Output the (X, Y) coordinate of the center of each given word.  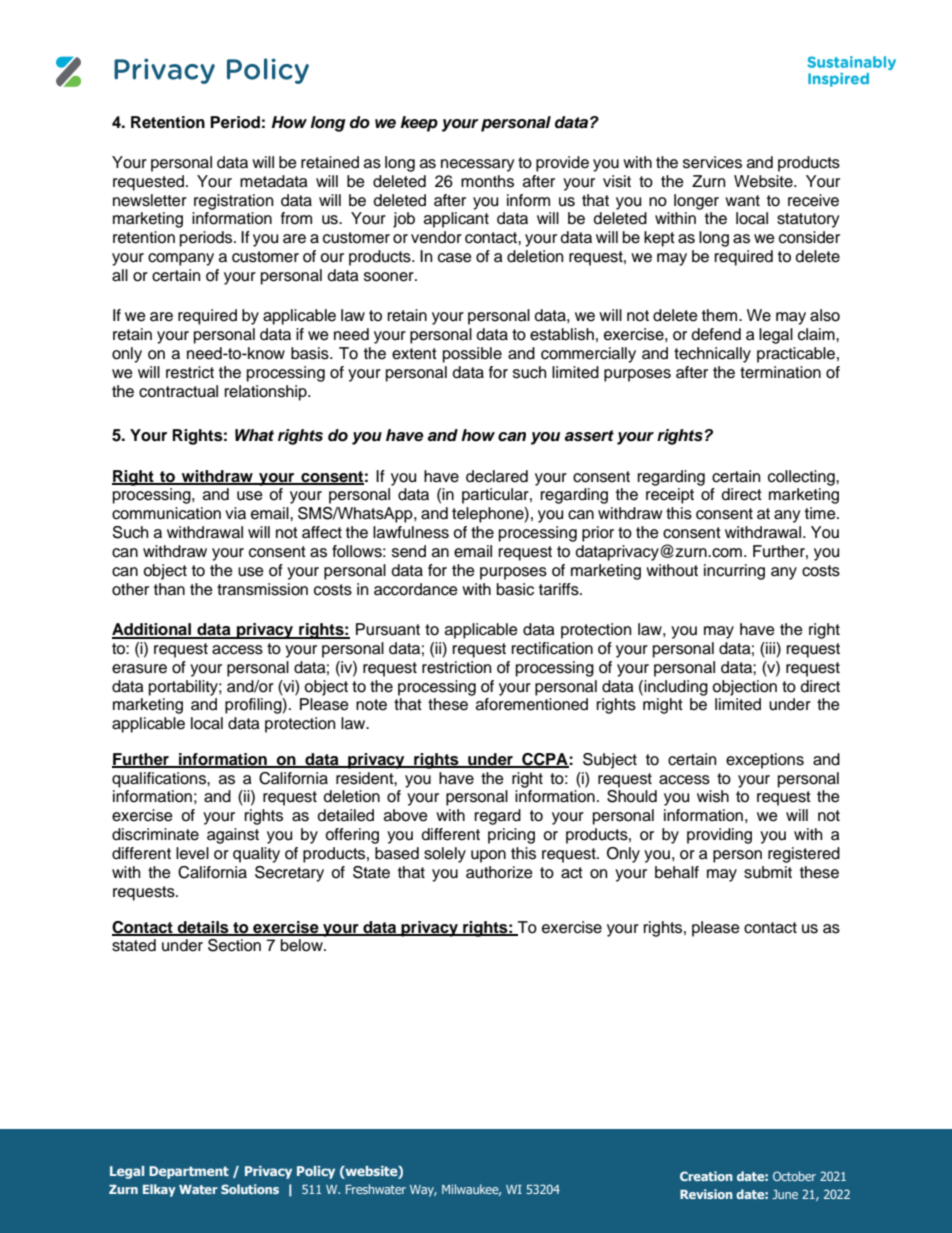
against (233, 836)
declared (497, 476)
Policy (316, 1172)
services (712, 162)
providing (719, 836)
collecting (802, 478)
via (235, 513)
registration (233, 202)
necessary (478, 165)
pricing (511, 836)
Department (189, 1172)
